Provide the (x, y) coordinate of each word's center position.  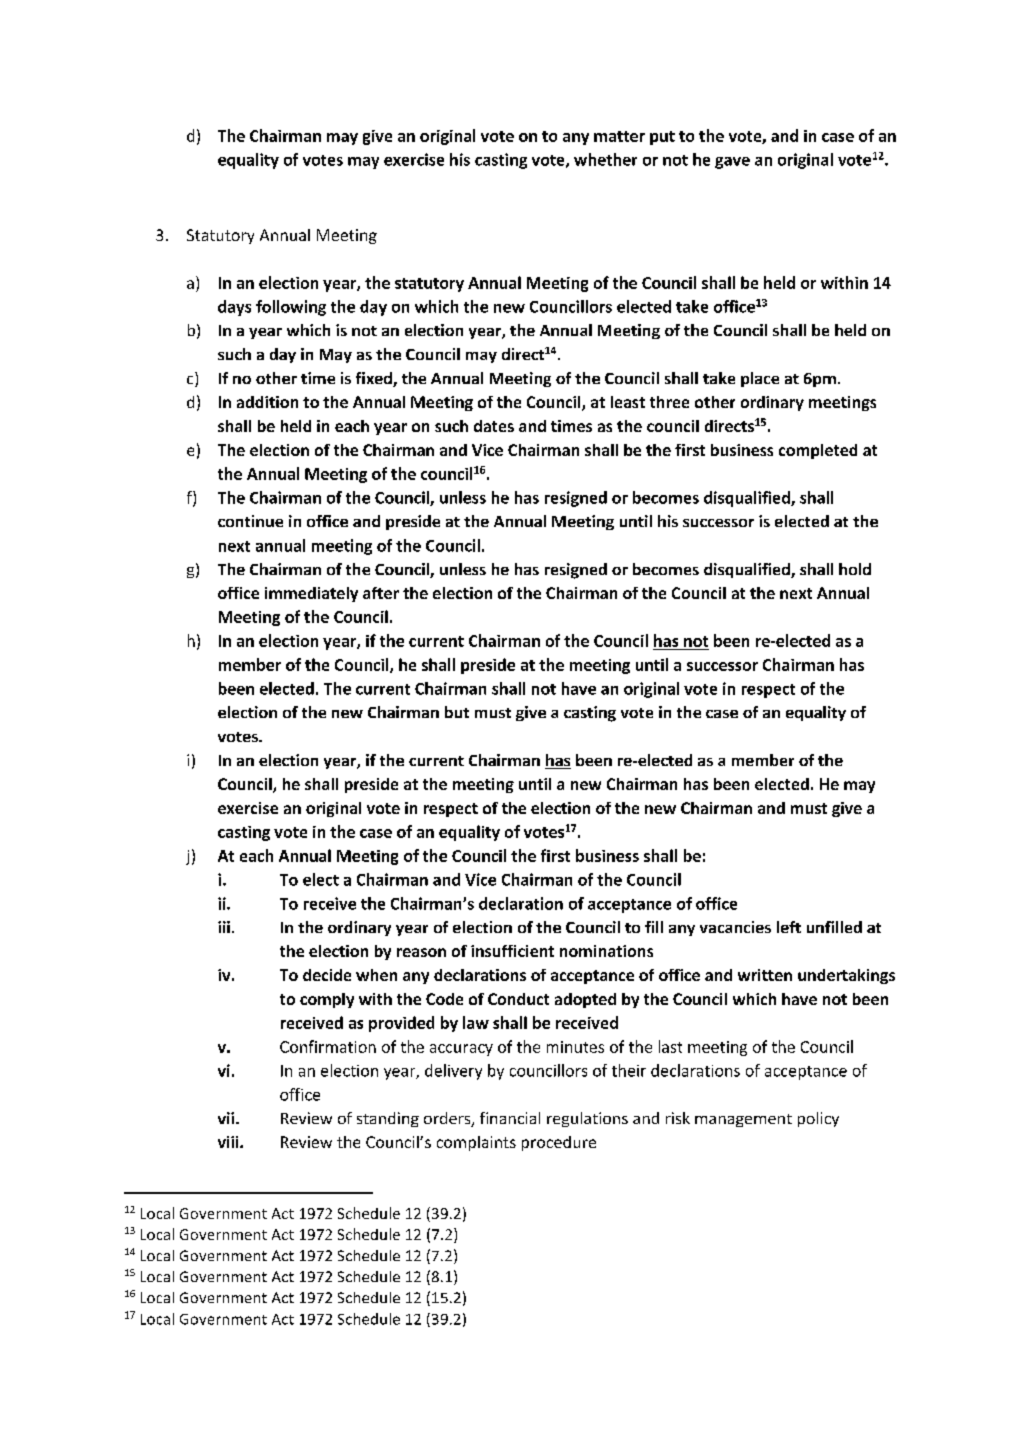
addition (267, 402)
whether (605, 159)
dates (494, 426)
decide (327, 975)
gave (732, 163)
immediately (311, 594)
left (789, 927)
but (457, 712)
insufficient (512, 951)
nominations (606, 951)
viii (229, 1142)
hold (855, 569)
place (760, 379)
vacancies (735, 927)
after (381, 593)
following (291, 308)
